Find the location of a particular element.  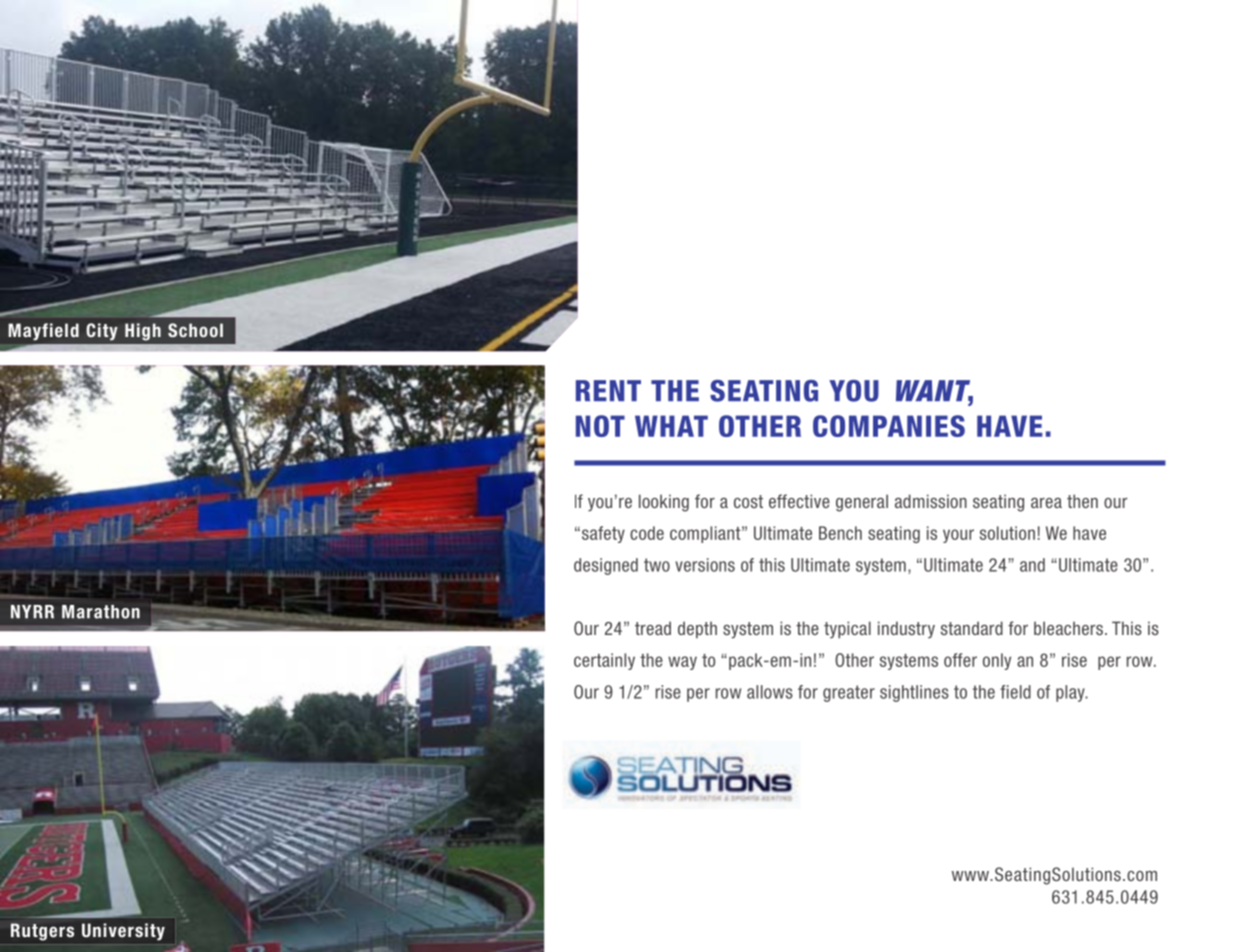

High is located at coordinates (143, 332).
